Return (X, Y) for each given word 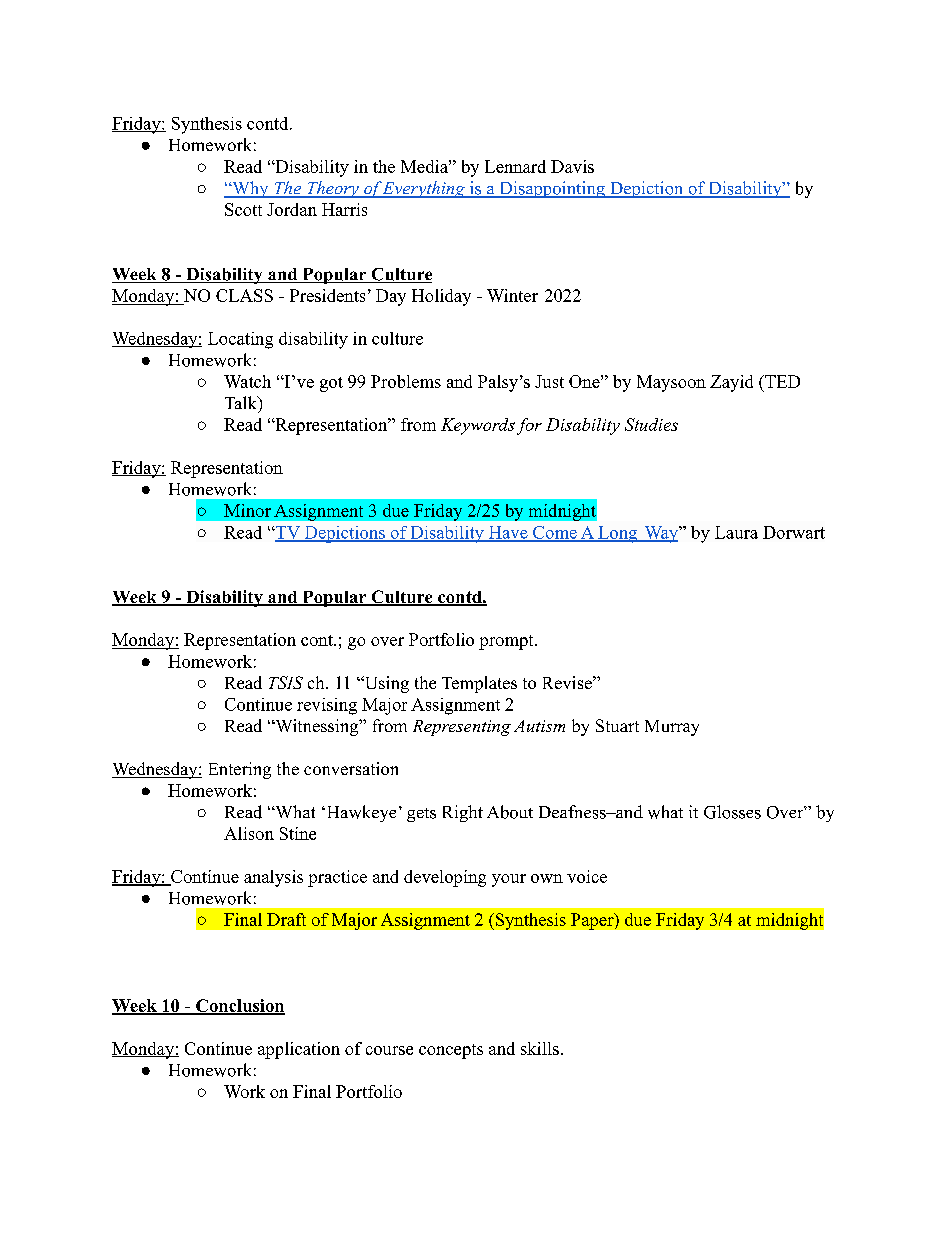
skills (540, 1048)
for (529, 426)
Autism (539, 726)
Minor (247, 510)
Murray (672, 728)
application (299, 1050)
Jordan (292, 209)
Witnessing (317, 727)
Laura (736, 532)
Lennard (515, 166)
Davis (572, 166)
